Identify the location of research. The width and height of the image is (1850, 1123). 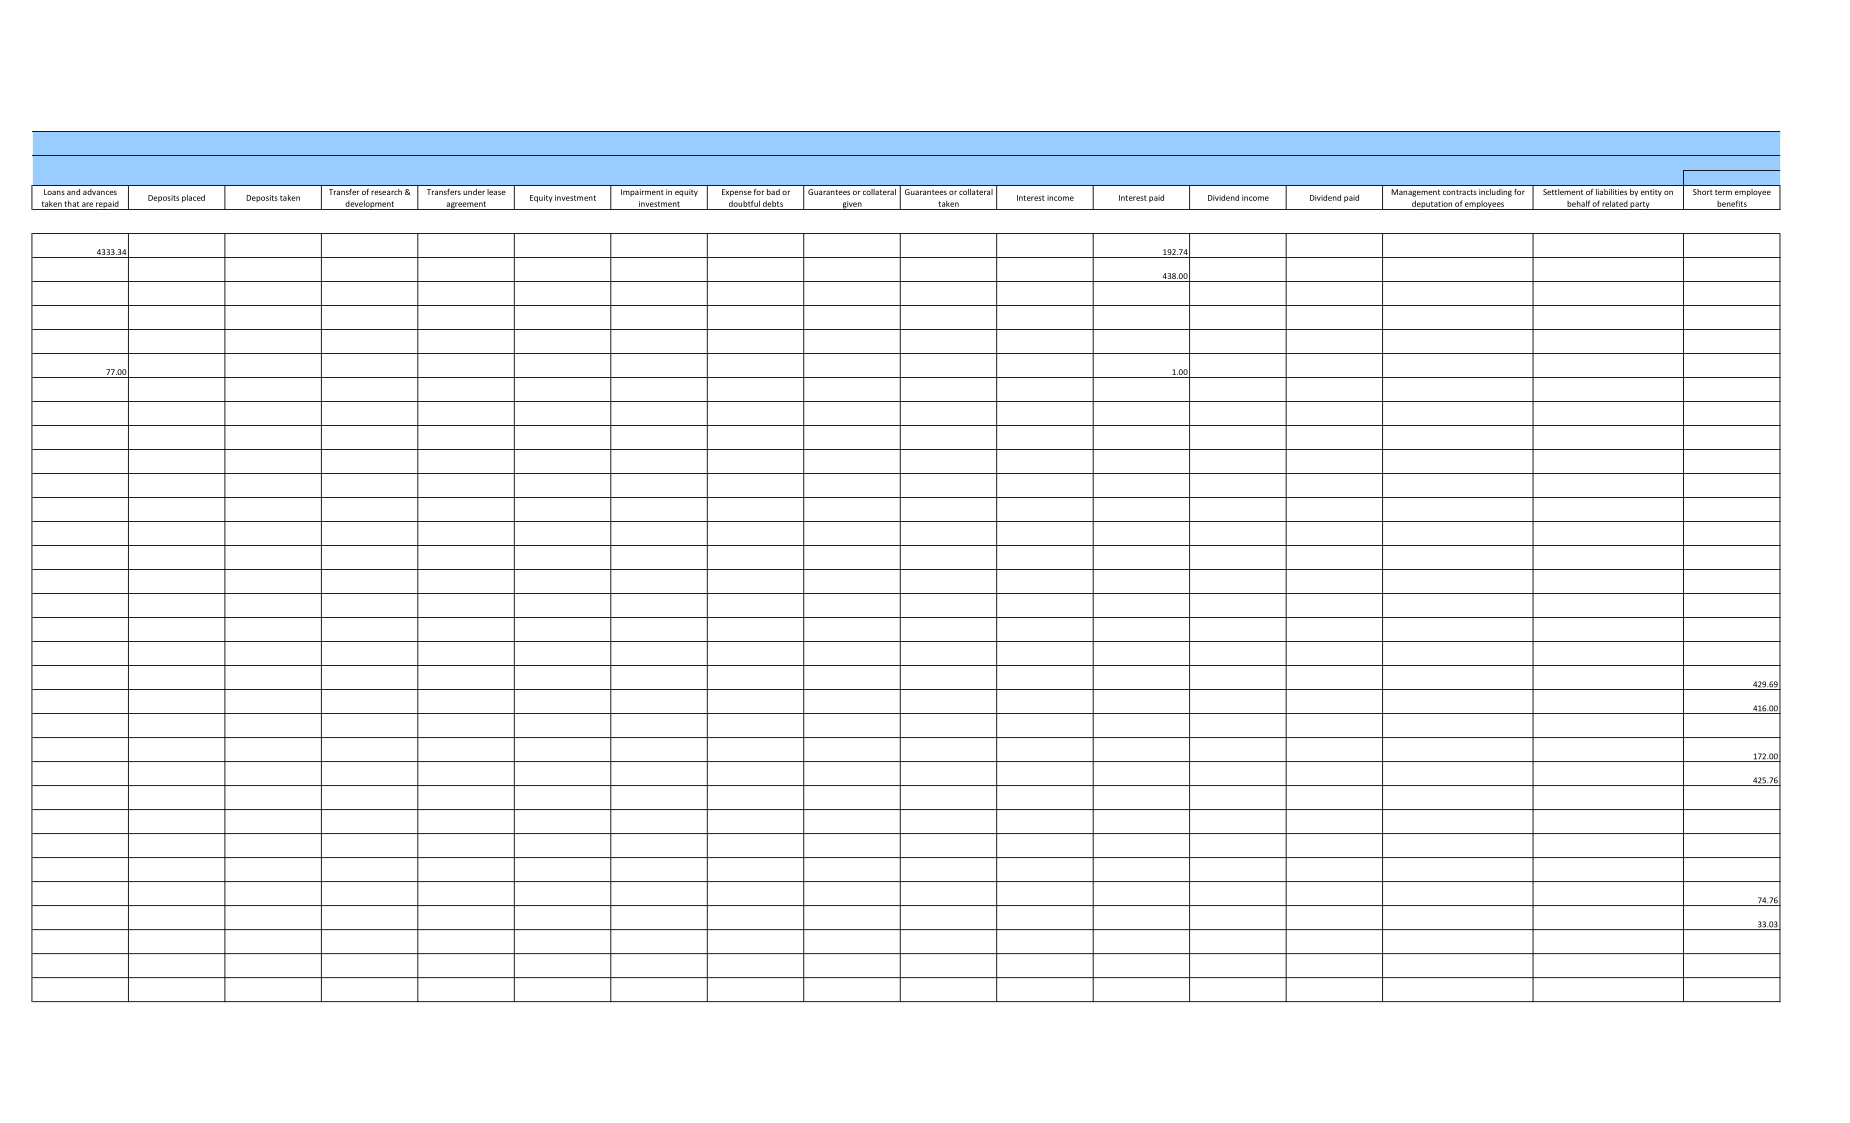
(386, 192).
